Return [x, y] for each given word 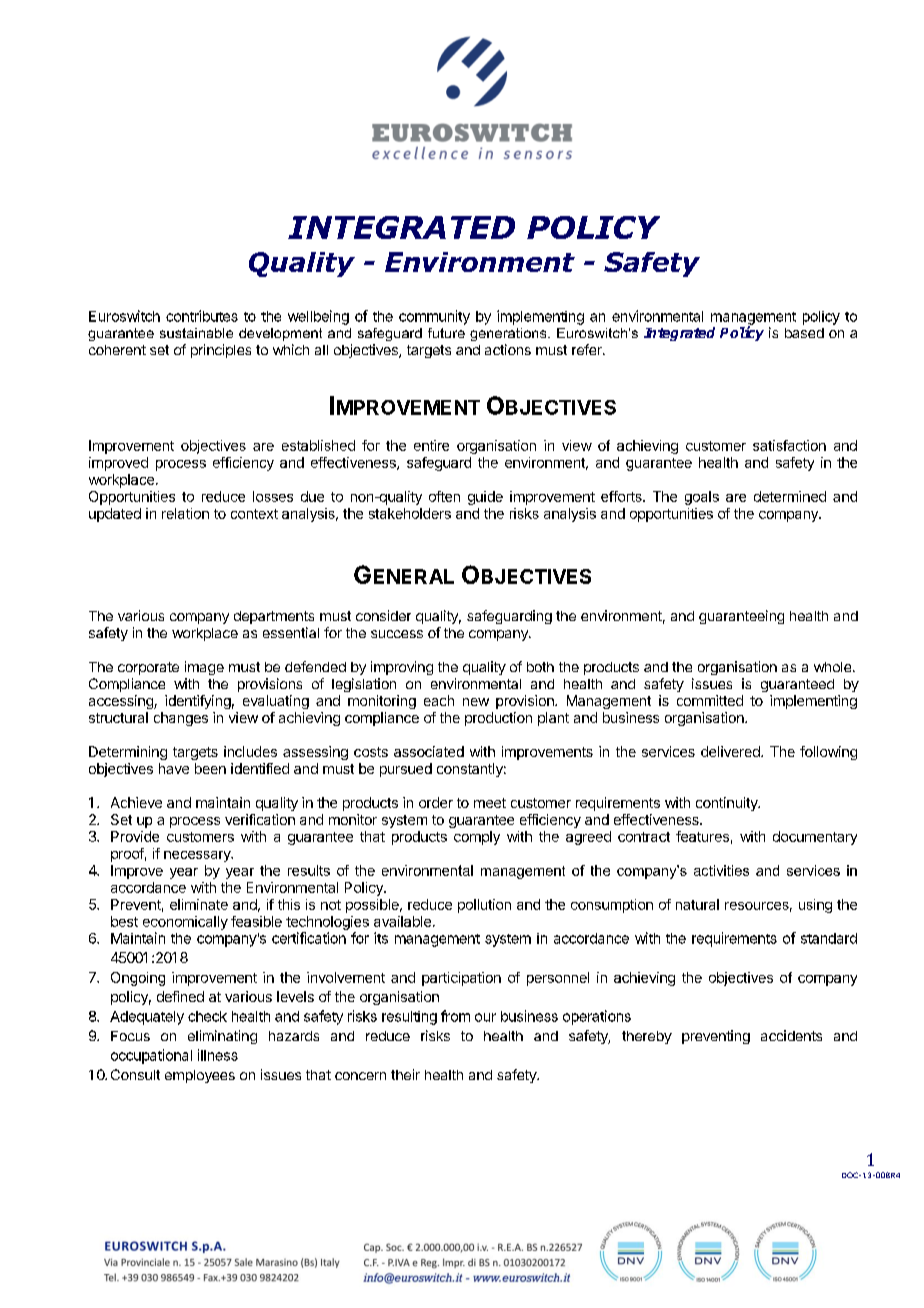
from [455, 1016]
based [804, 333]
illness [218, 1055]
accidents [791, 1035]
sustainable [196, 333]
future [446, 333]
